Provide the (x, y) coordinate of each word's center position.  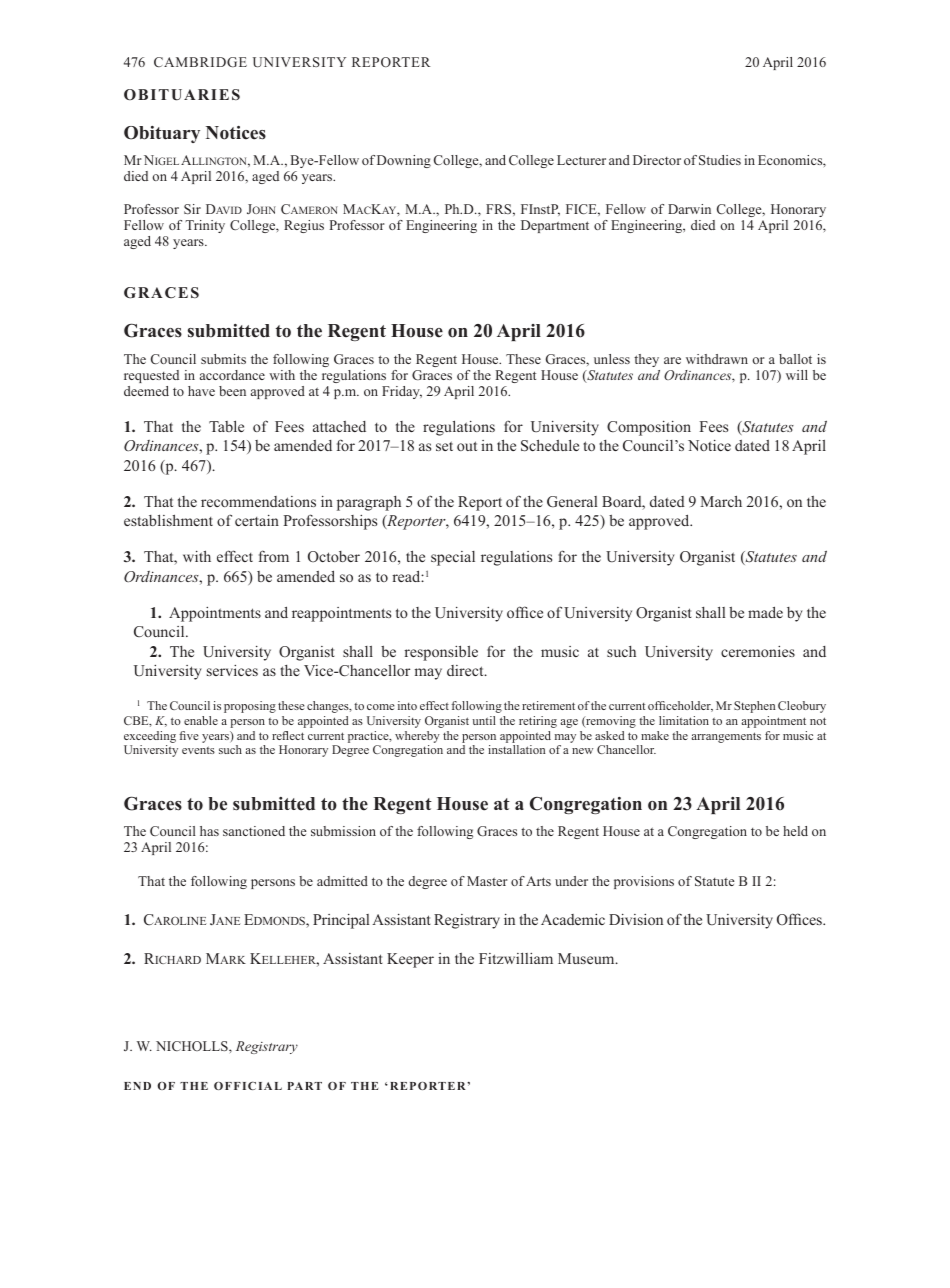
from (274, 556)
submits (223, 359)
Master (487, 881)
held (795, 831)
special (453, 558)
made (765, 612)
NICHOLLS (193, 1046)
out (467, 446)
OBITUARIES (182, 95)
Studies (720, 160)
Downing (404, 161)
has (209, 831)
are (672, 360)
